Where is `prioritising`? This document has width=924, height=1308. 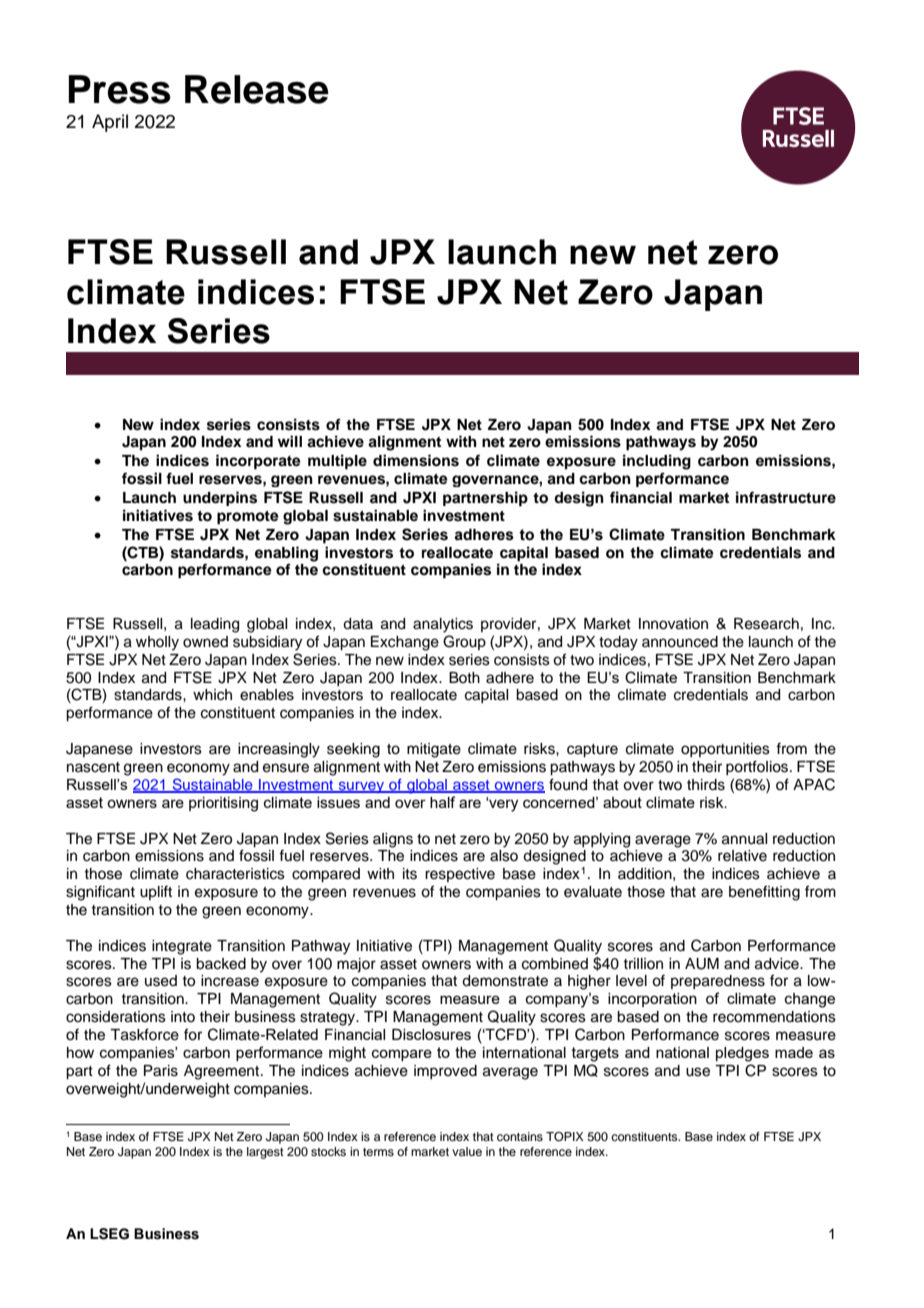 prioritising is located at coordinates (223, 804).
